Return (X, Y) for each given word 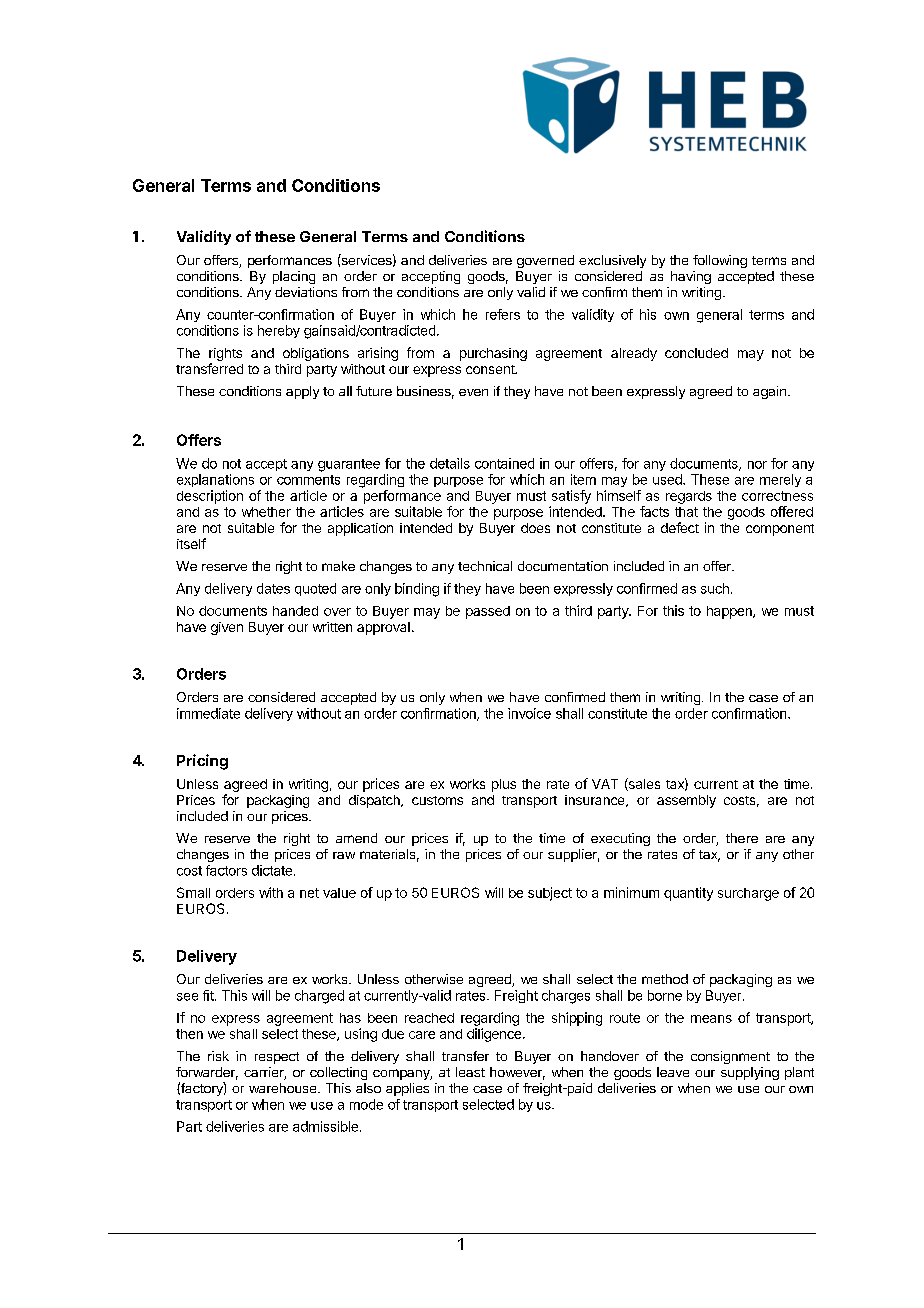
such (715, 588)
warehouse (284, 1088)
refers (503, 314)
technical (485, 566)
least (470, 1072)
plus (504, 785)
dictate (272, 870)
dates (273, 588)
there (742, 838)
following (720, 261)
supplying (750, 1073)
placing (294, 277)
